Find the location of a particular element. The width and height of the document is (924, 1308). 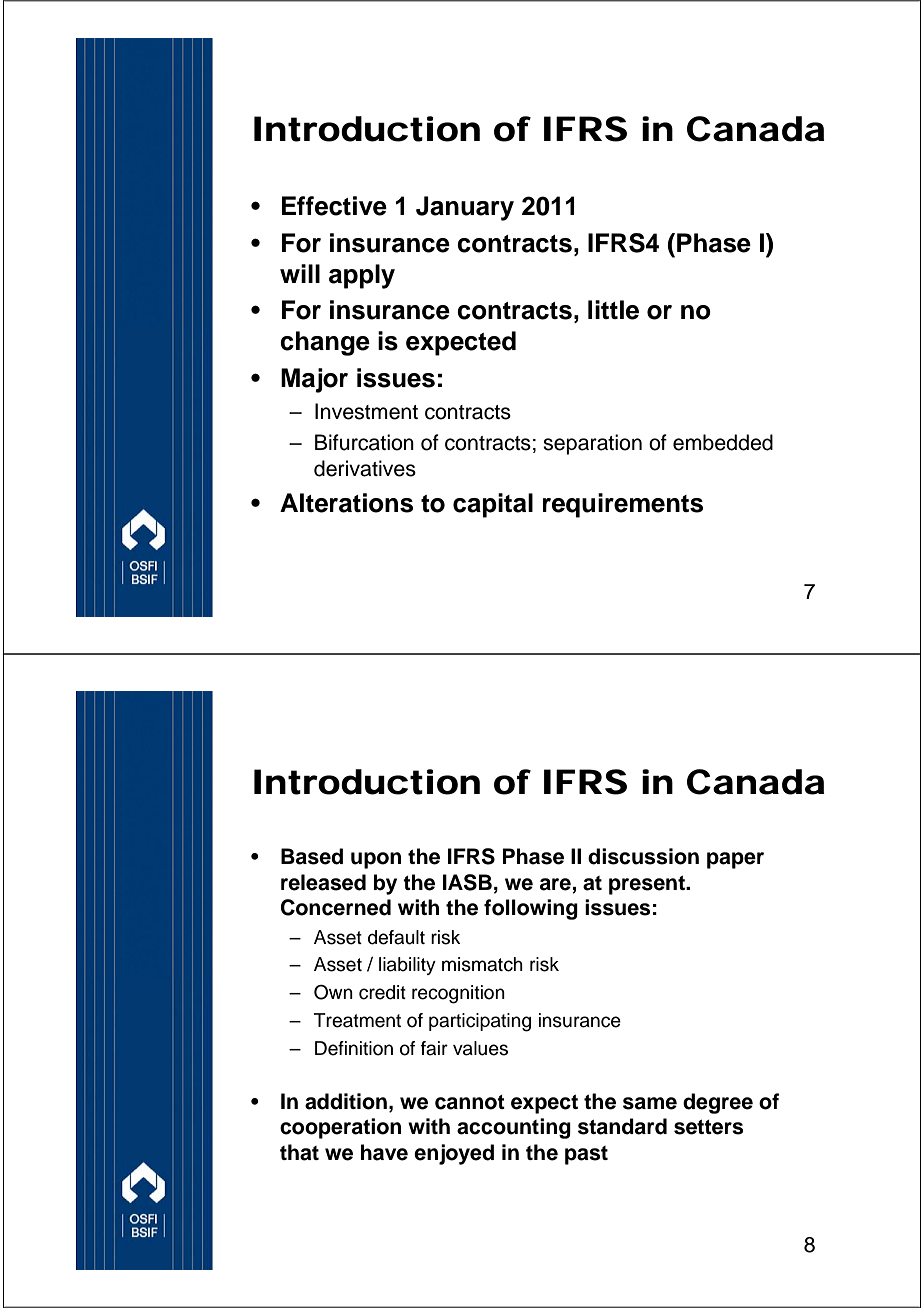

setters is located at coordinates (708, 1127).
